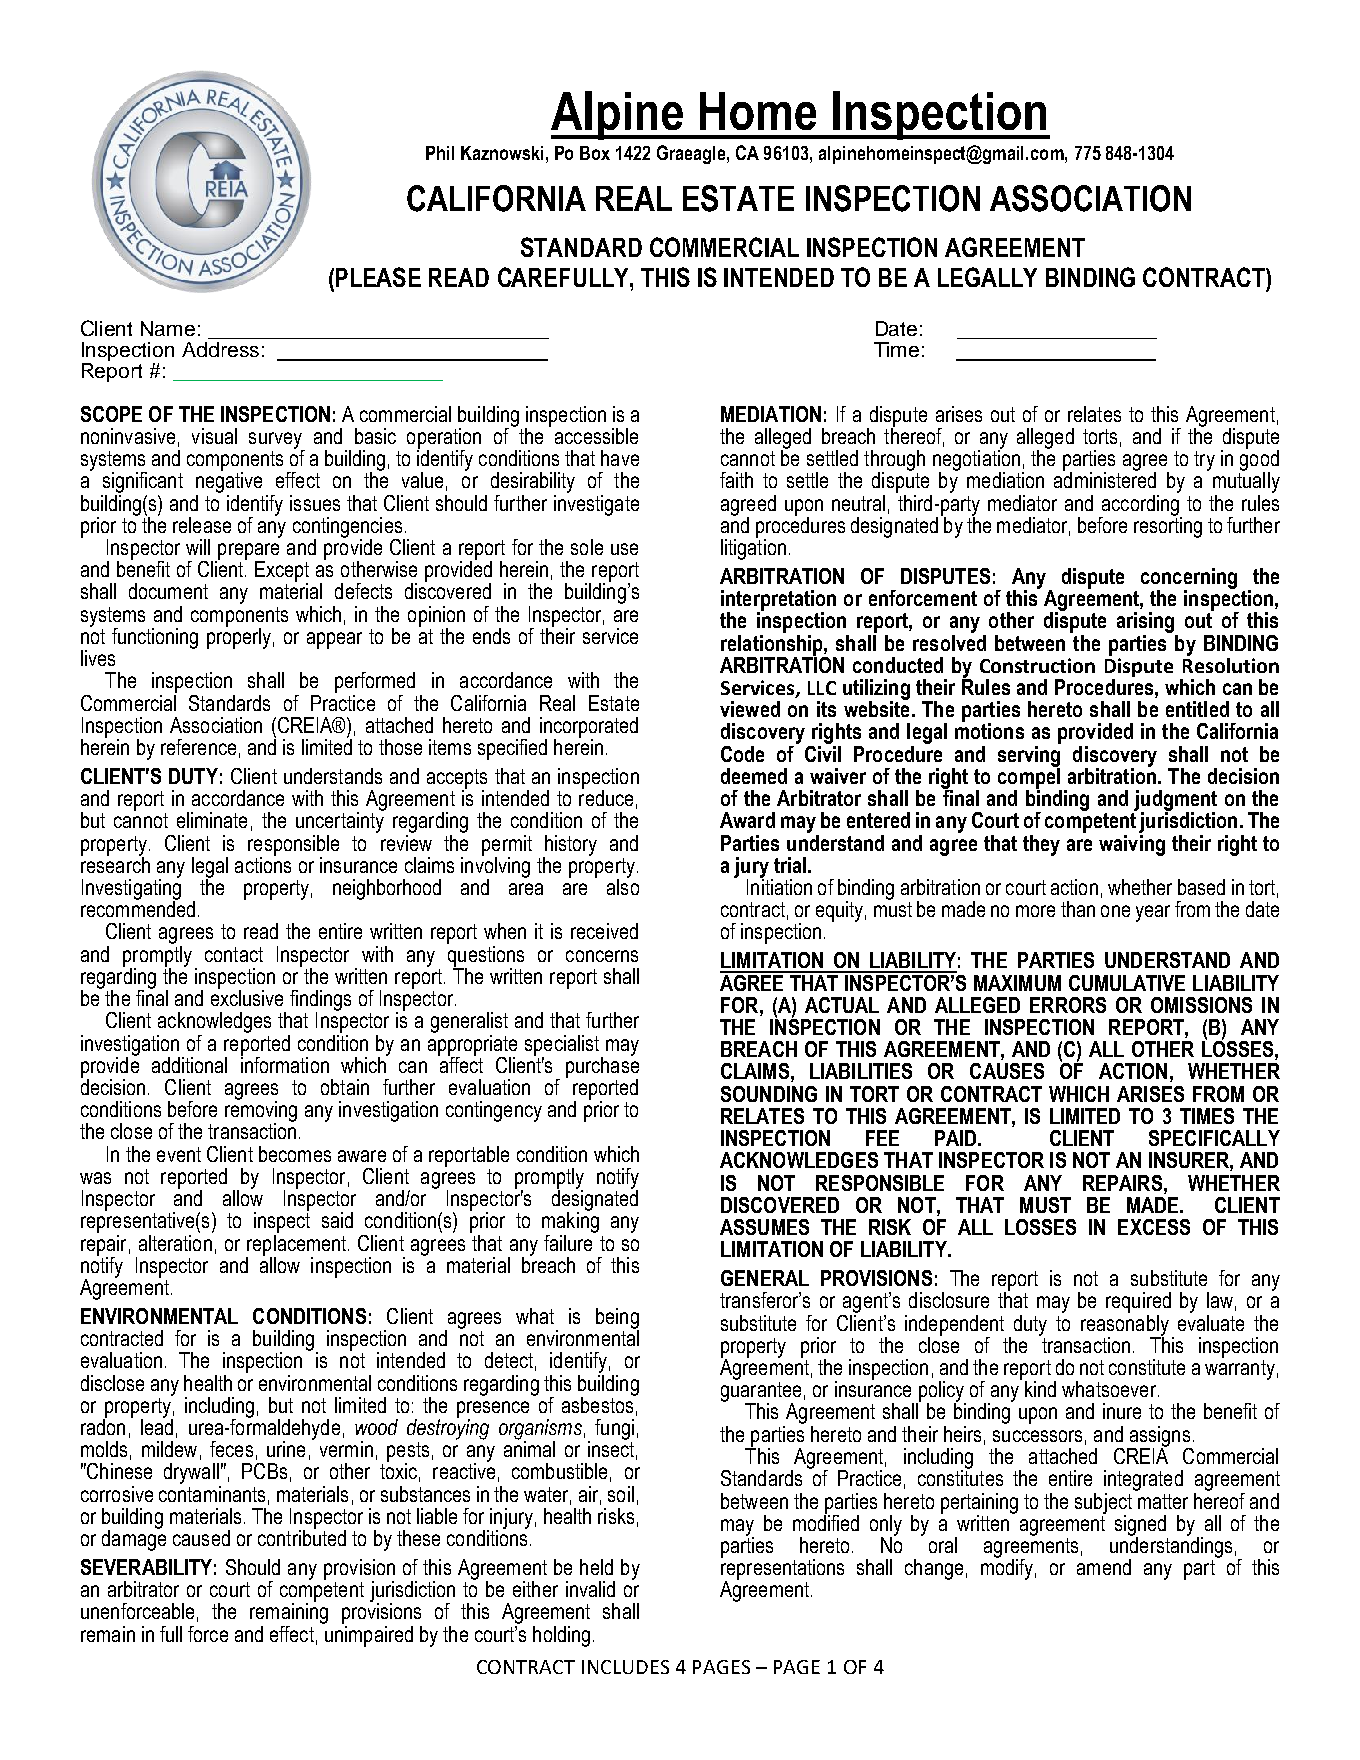 Image resolution: width=1360 pixels, height=1760 pixels. Describe the element at coordinates (1214, 1138) in the screenshot. I see `SPECIFICALLY` at that location.
